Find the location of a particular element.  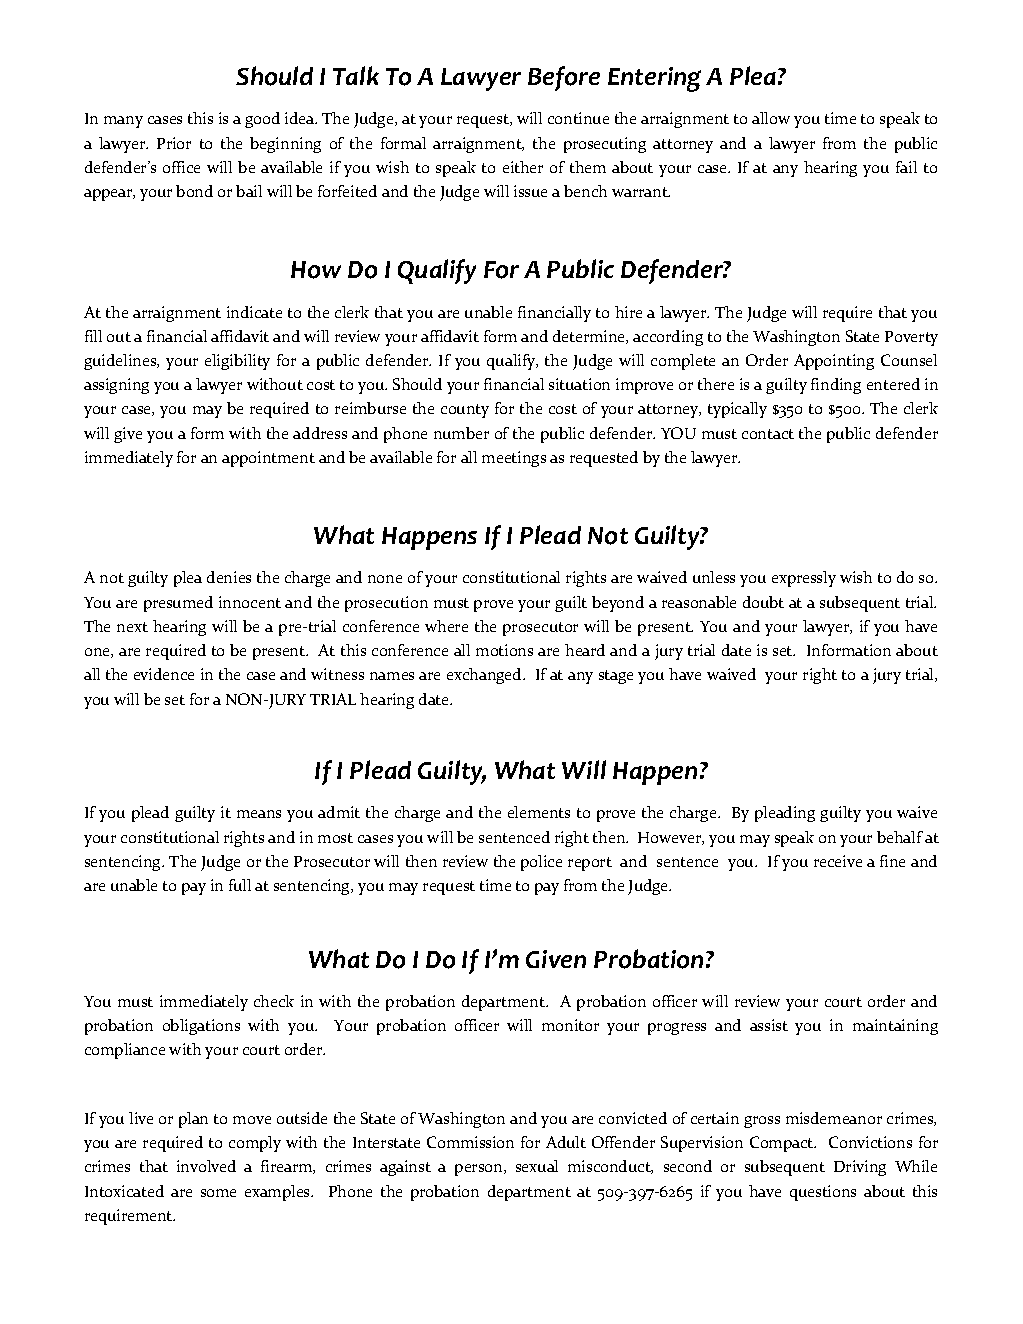

motions is located at coordinates (504, 650).
